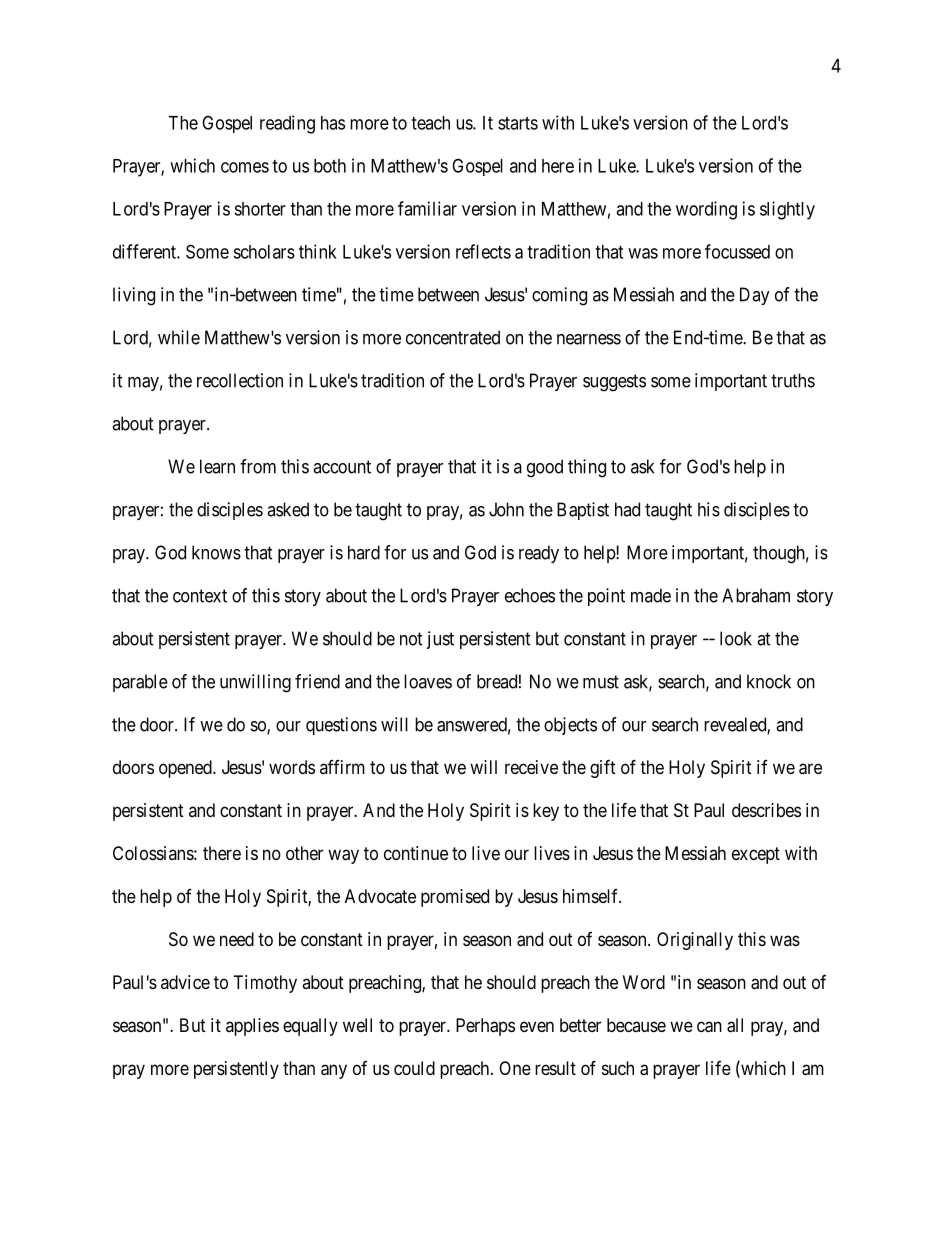 This page has height=1233, width=952. I want to click on context, so click(200, 596).
